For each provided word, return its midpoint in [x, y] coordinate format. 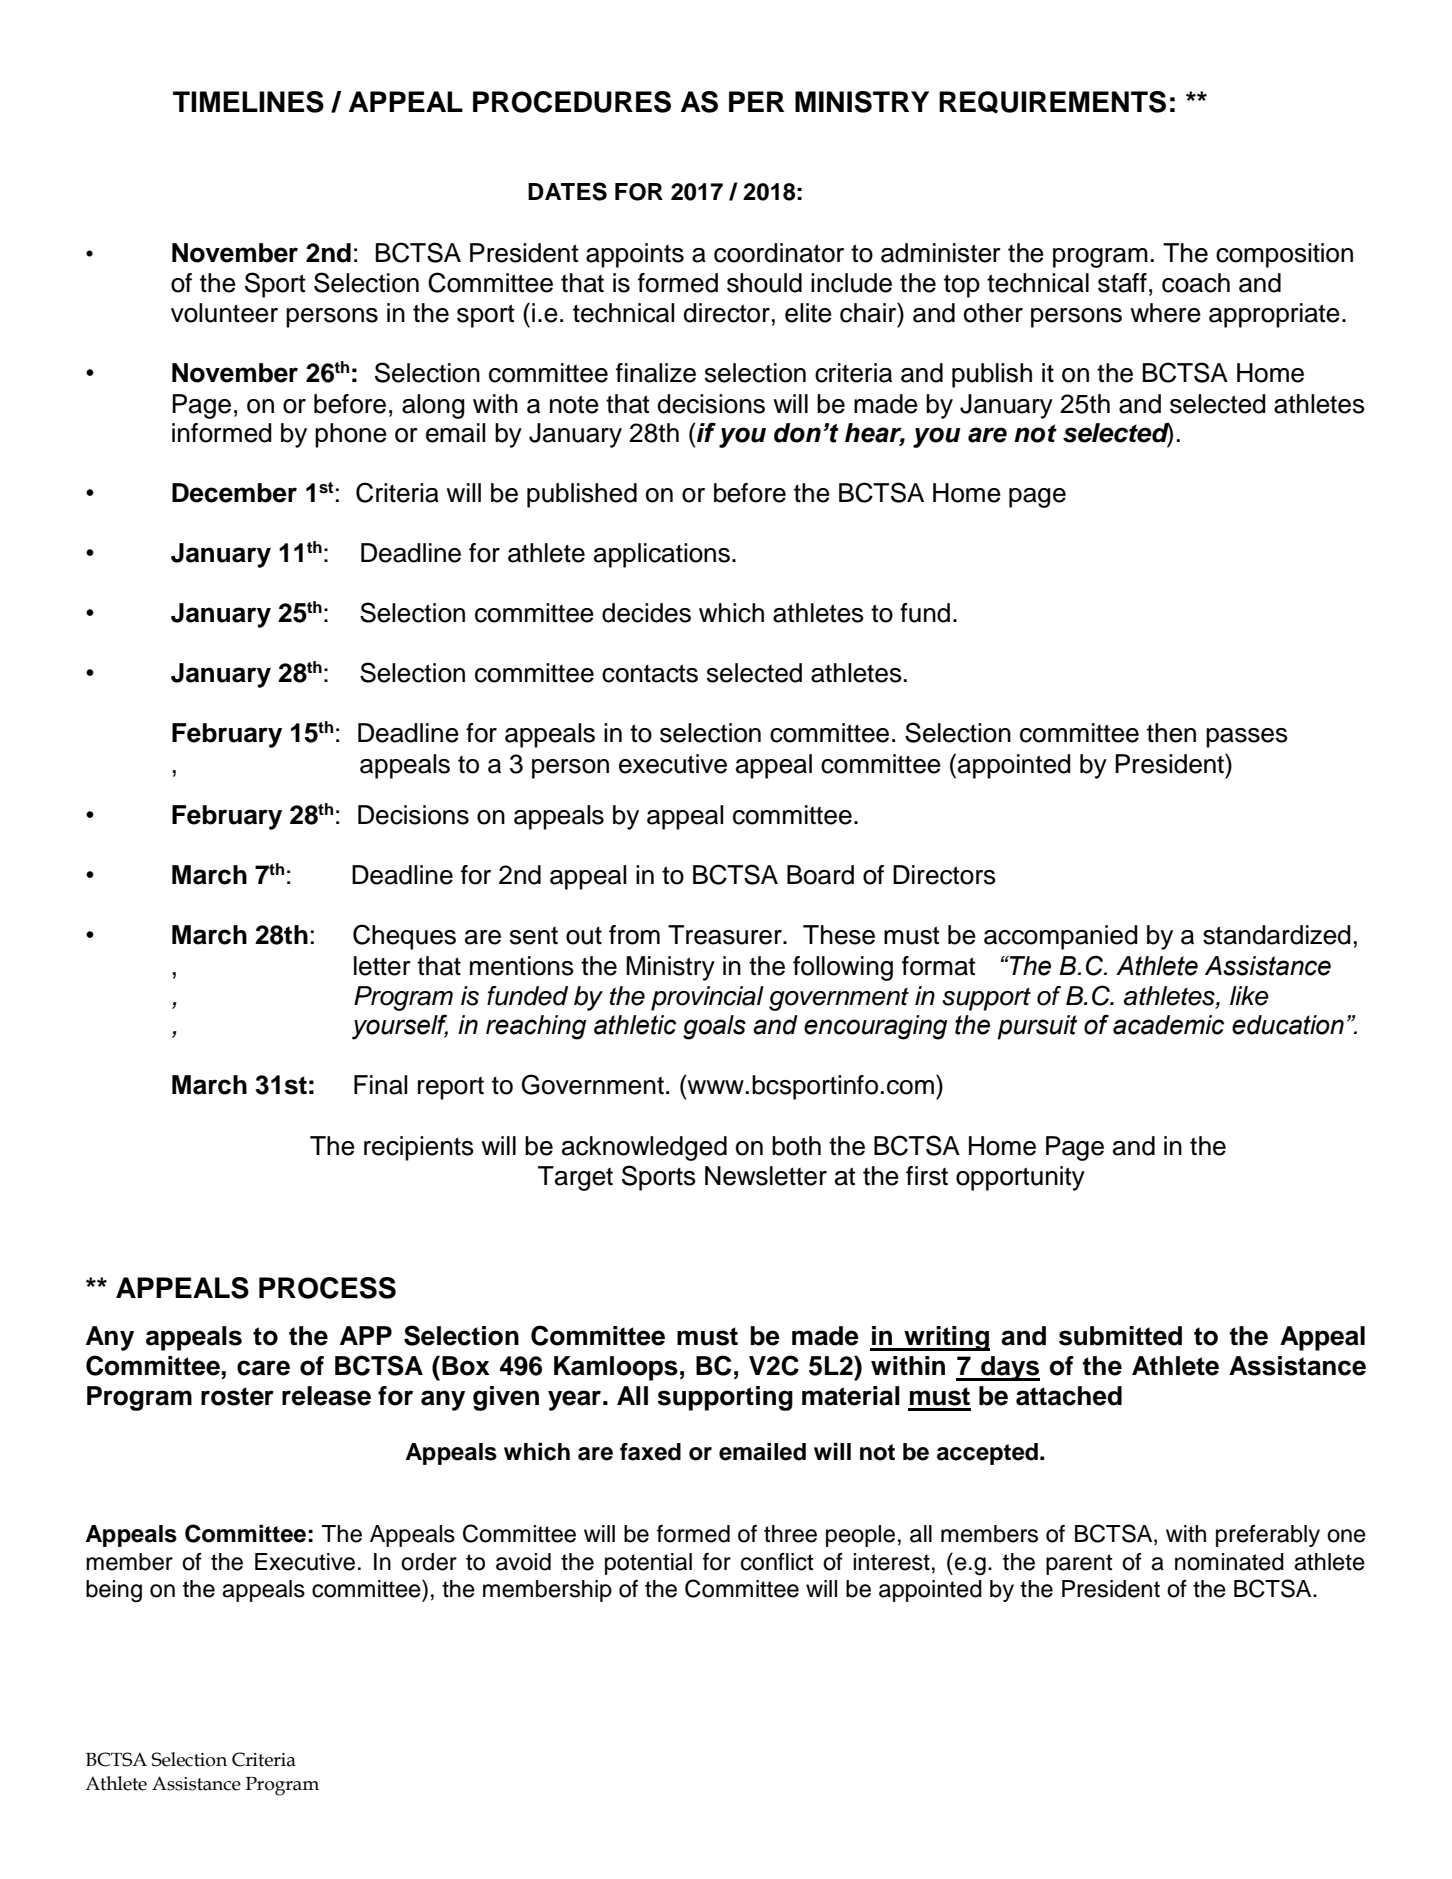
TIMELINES [248, 102]
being [114, 1591]
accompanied [1061, 937]
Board [820, 875]
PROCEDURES [572, 102]
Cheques [404, 937]
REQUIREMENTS [1052, 102]
